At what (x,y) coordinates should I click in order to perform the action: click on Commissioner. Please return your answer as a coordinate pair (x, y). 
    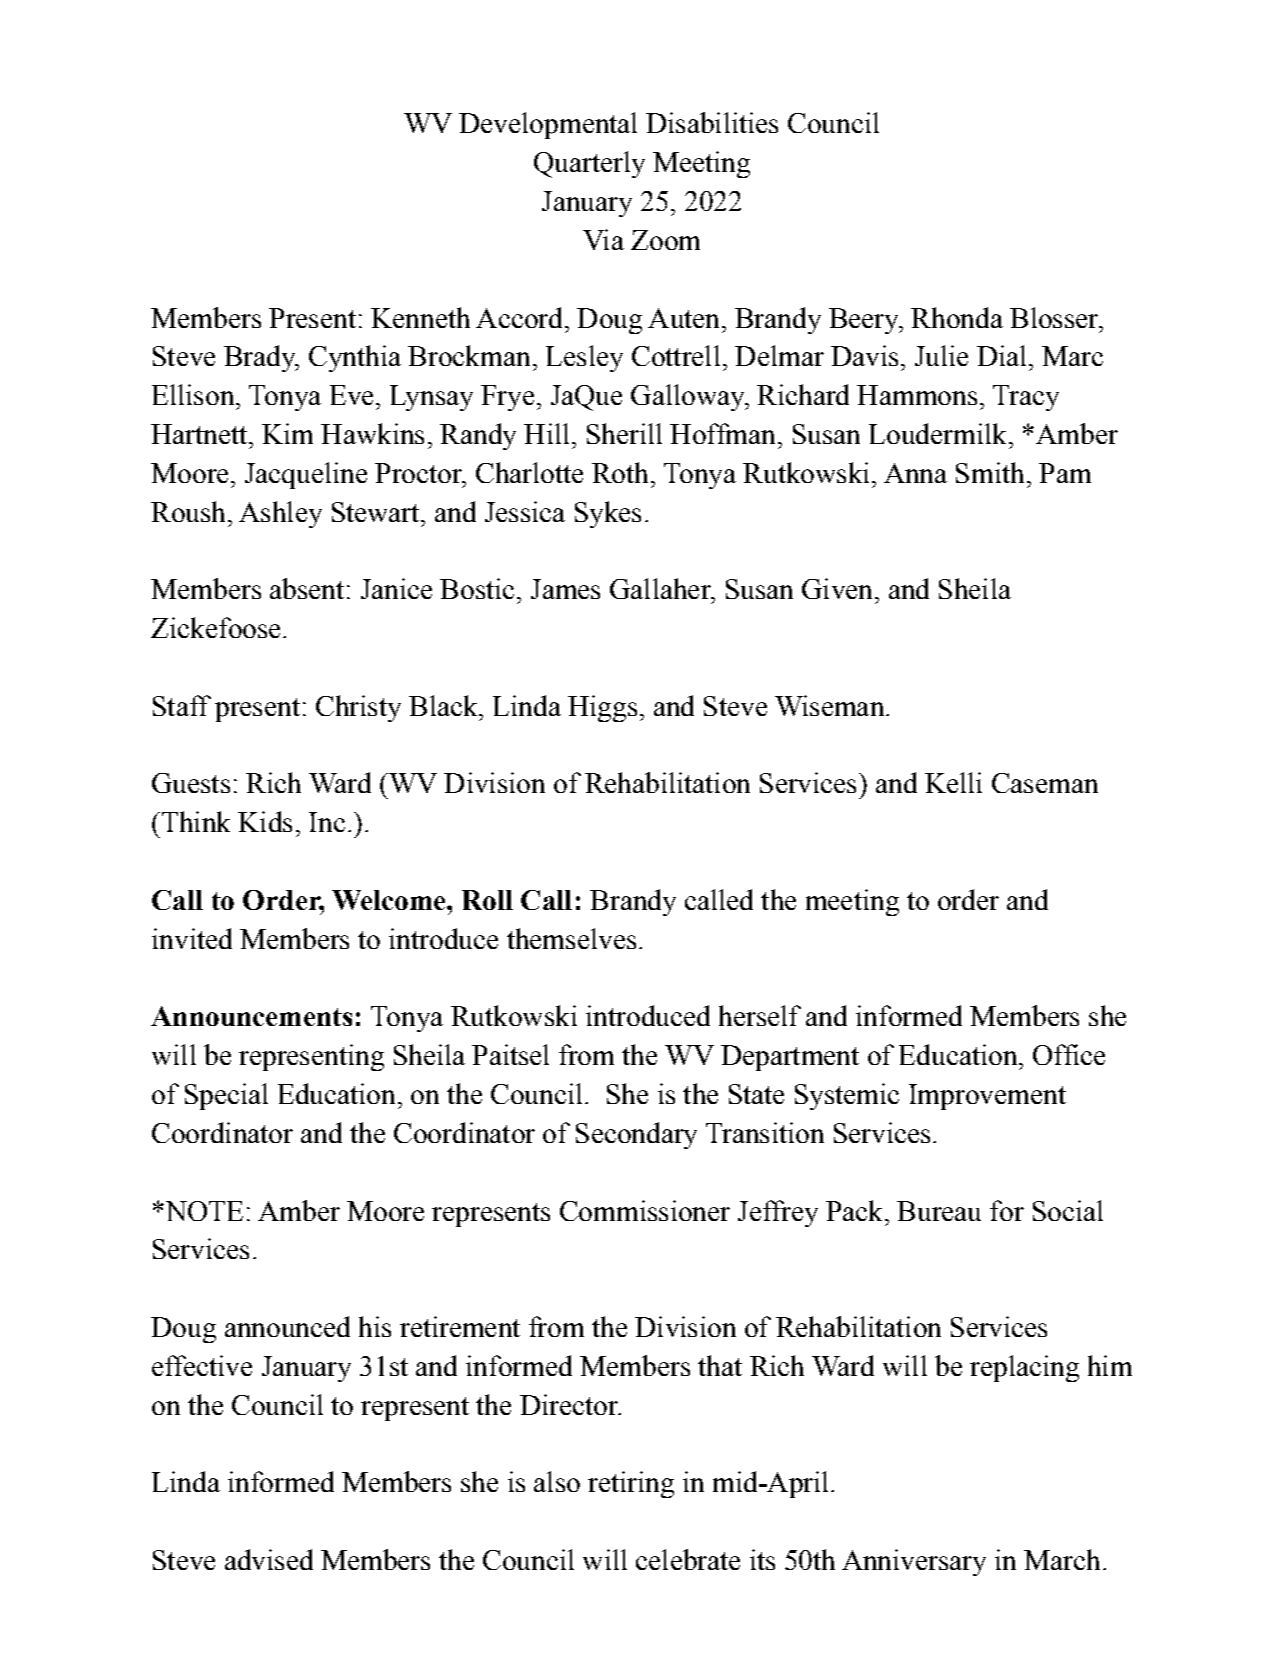
    Looking at the image, I should click on (645, 1210).
